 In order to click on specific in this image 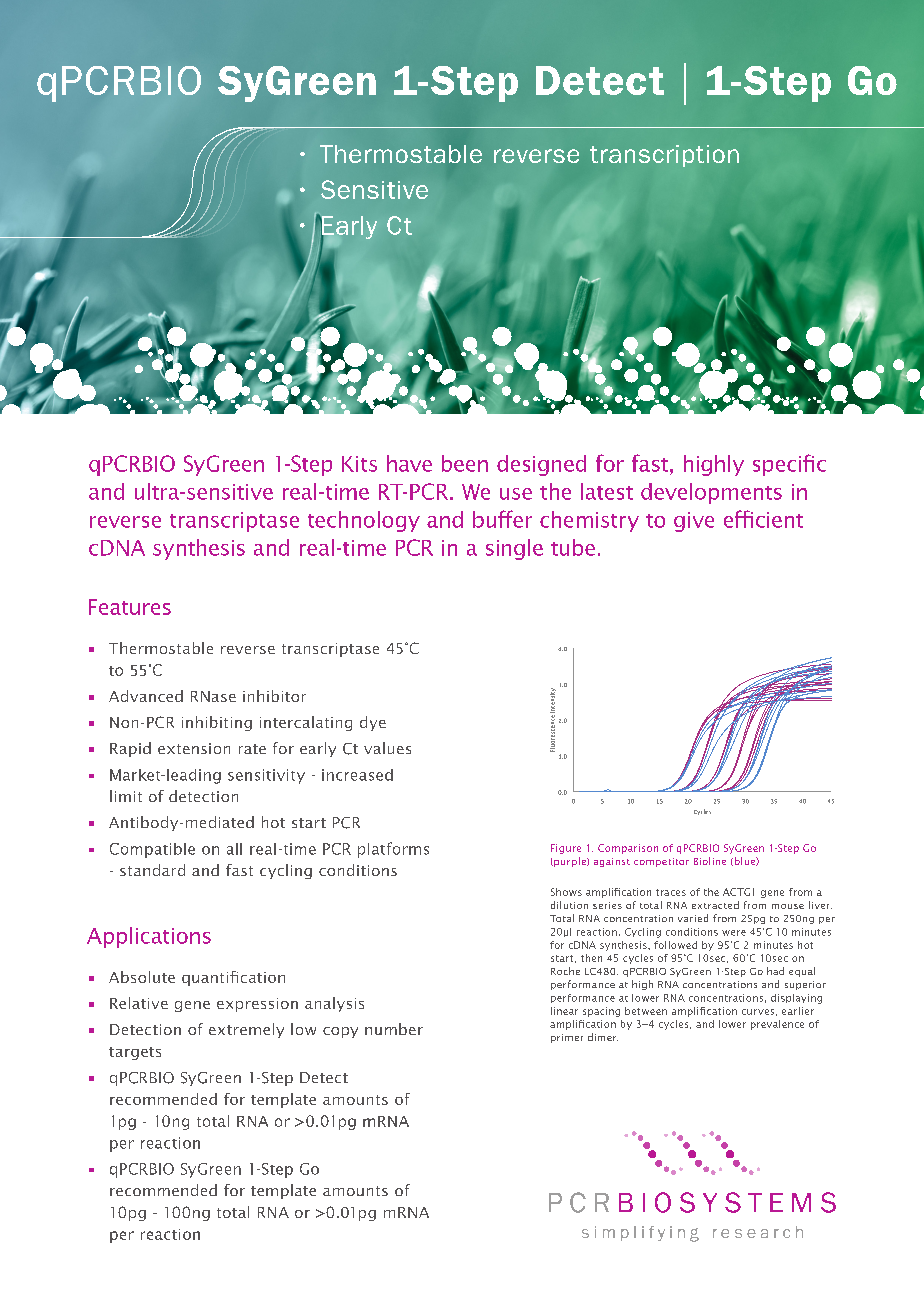, I will do `click(789, 465)`.
